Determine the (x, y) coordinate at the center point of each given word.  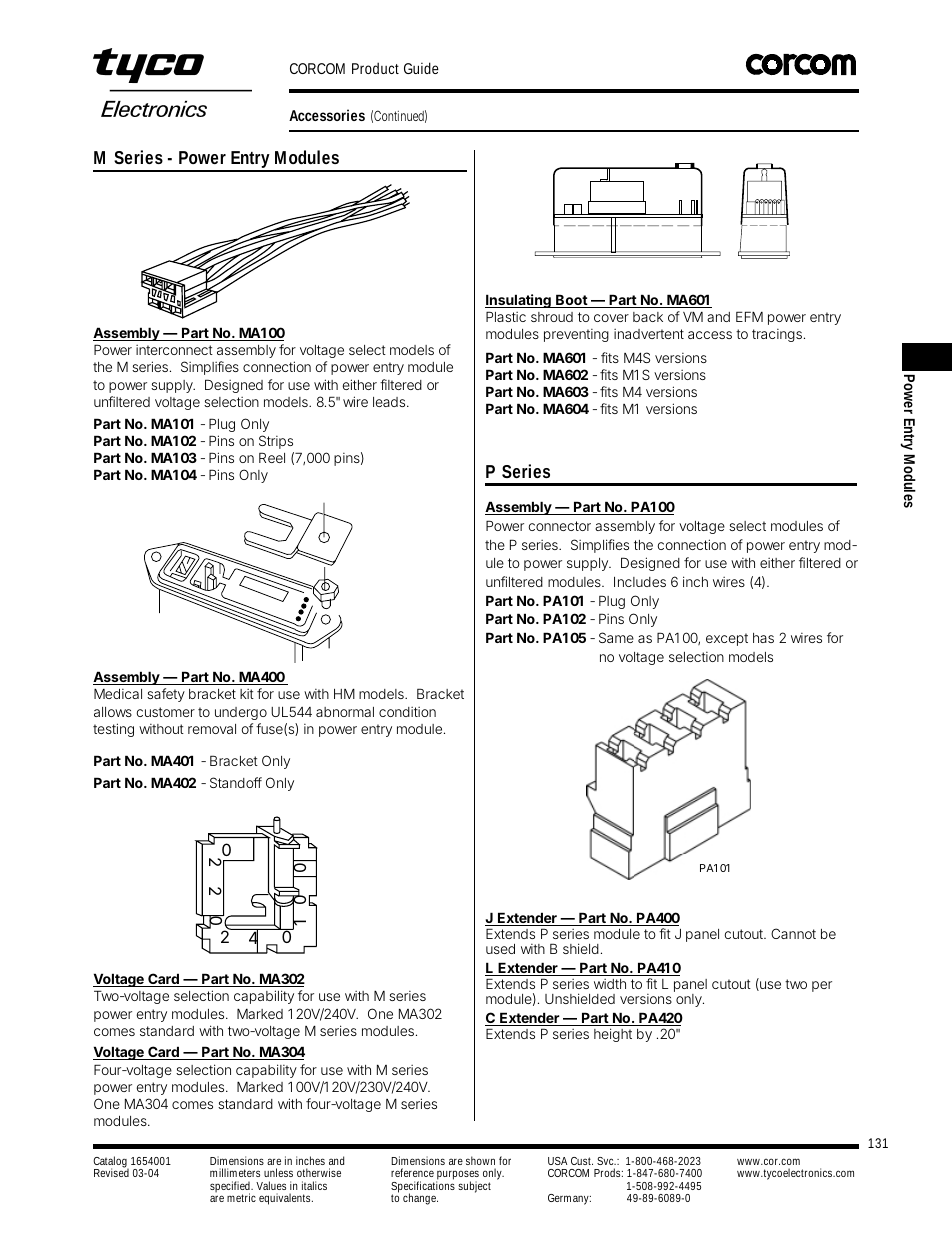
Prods (608, 1172)
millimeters (235, 1172)
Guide (421, 68)
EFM (749, 316)
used (500, 949)
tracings (778, 335)
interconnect (174, 350)
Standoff (236, 782)
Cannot (793, 933)
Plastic (506, 316)
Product (375, 68)
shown (480, 1160)
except (727, 639)
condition (407, 712)
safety (166, 695)
